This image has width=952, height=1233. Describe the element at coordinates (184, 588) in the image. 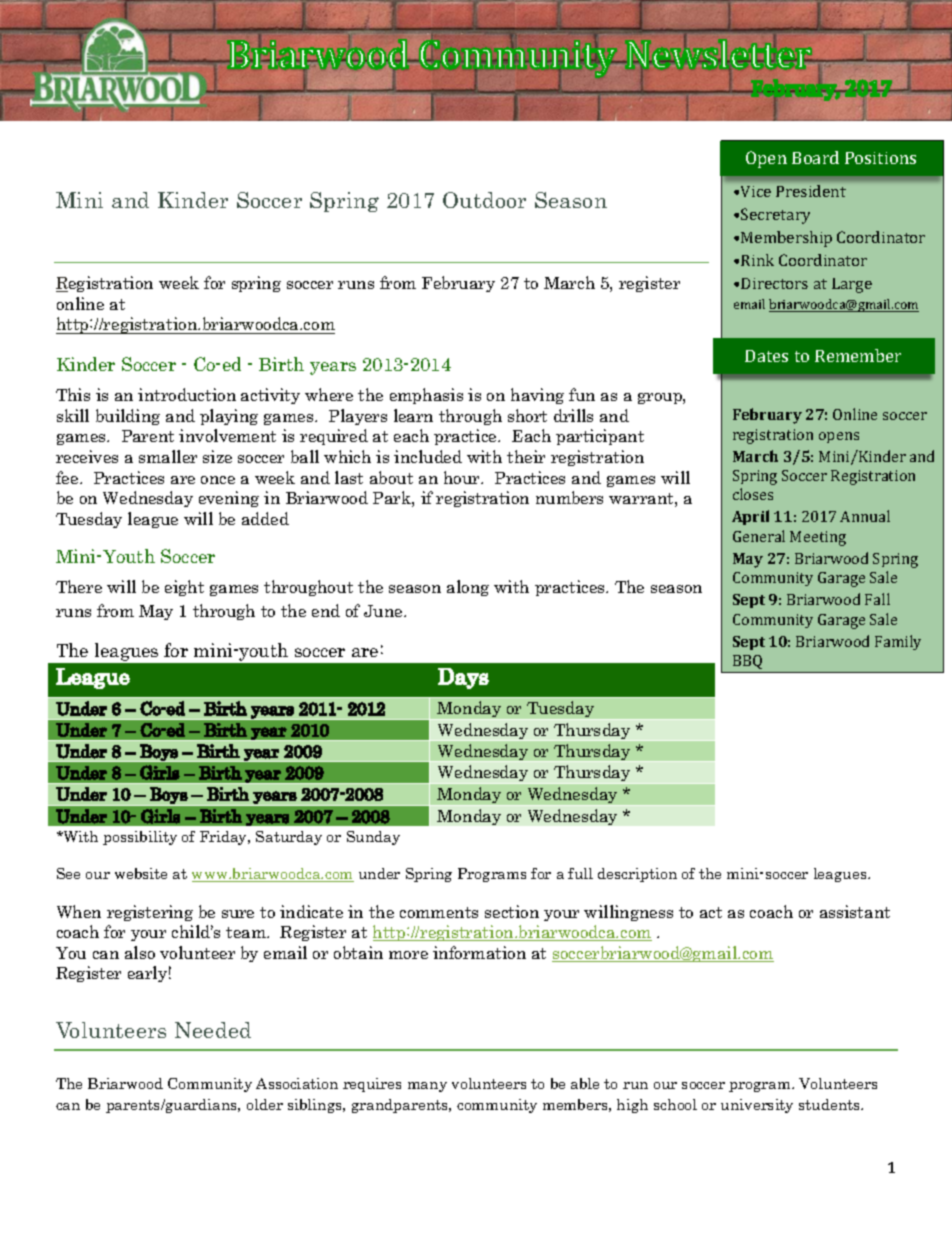

I see `eight` at that location.
